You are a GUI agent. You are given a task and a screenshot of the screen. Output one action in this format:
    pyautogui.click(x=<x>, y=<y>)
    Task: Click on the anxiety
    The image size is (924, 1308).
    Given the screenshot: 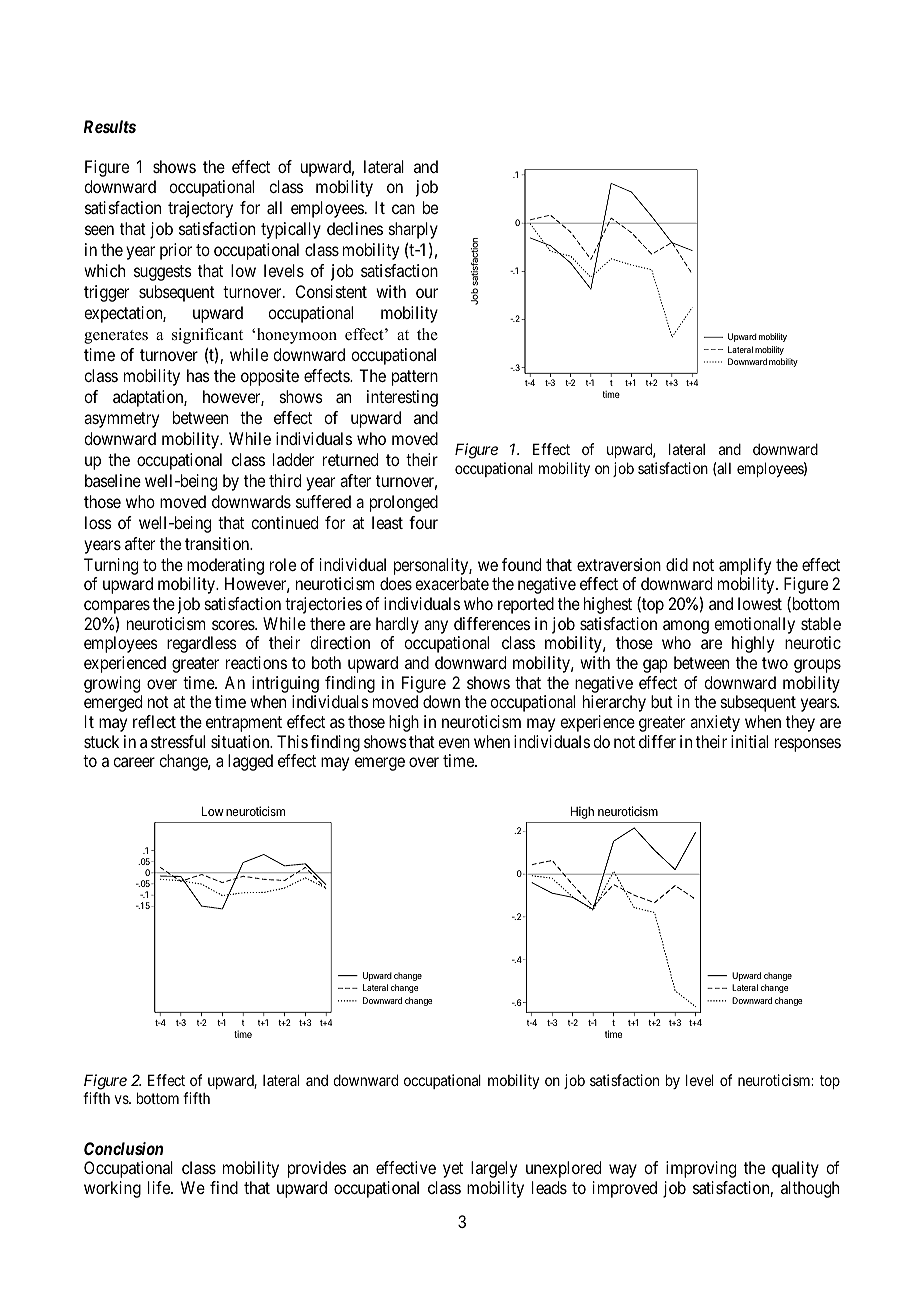 What is the action you would take?
    pyautogui.click(x=715, y=723)
